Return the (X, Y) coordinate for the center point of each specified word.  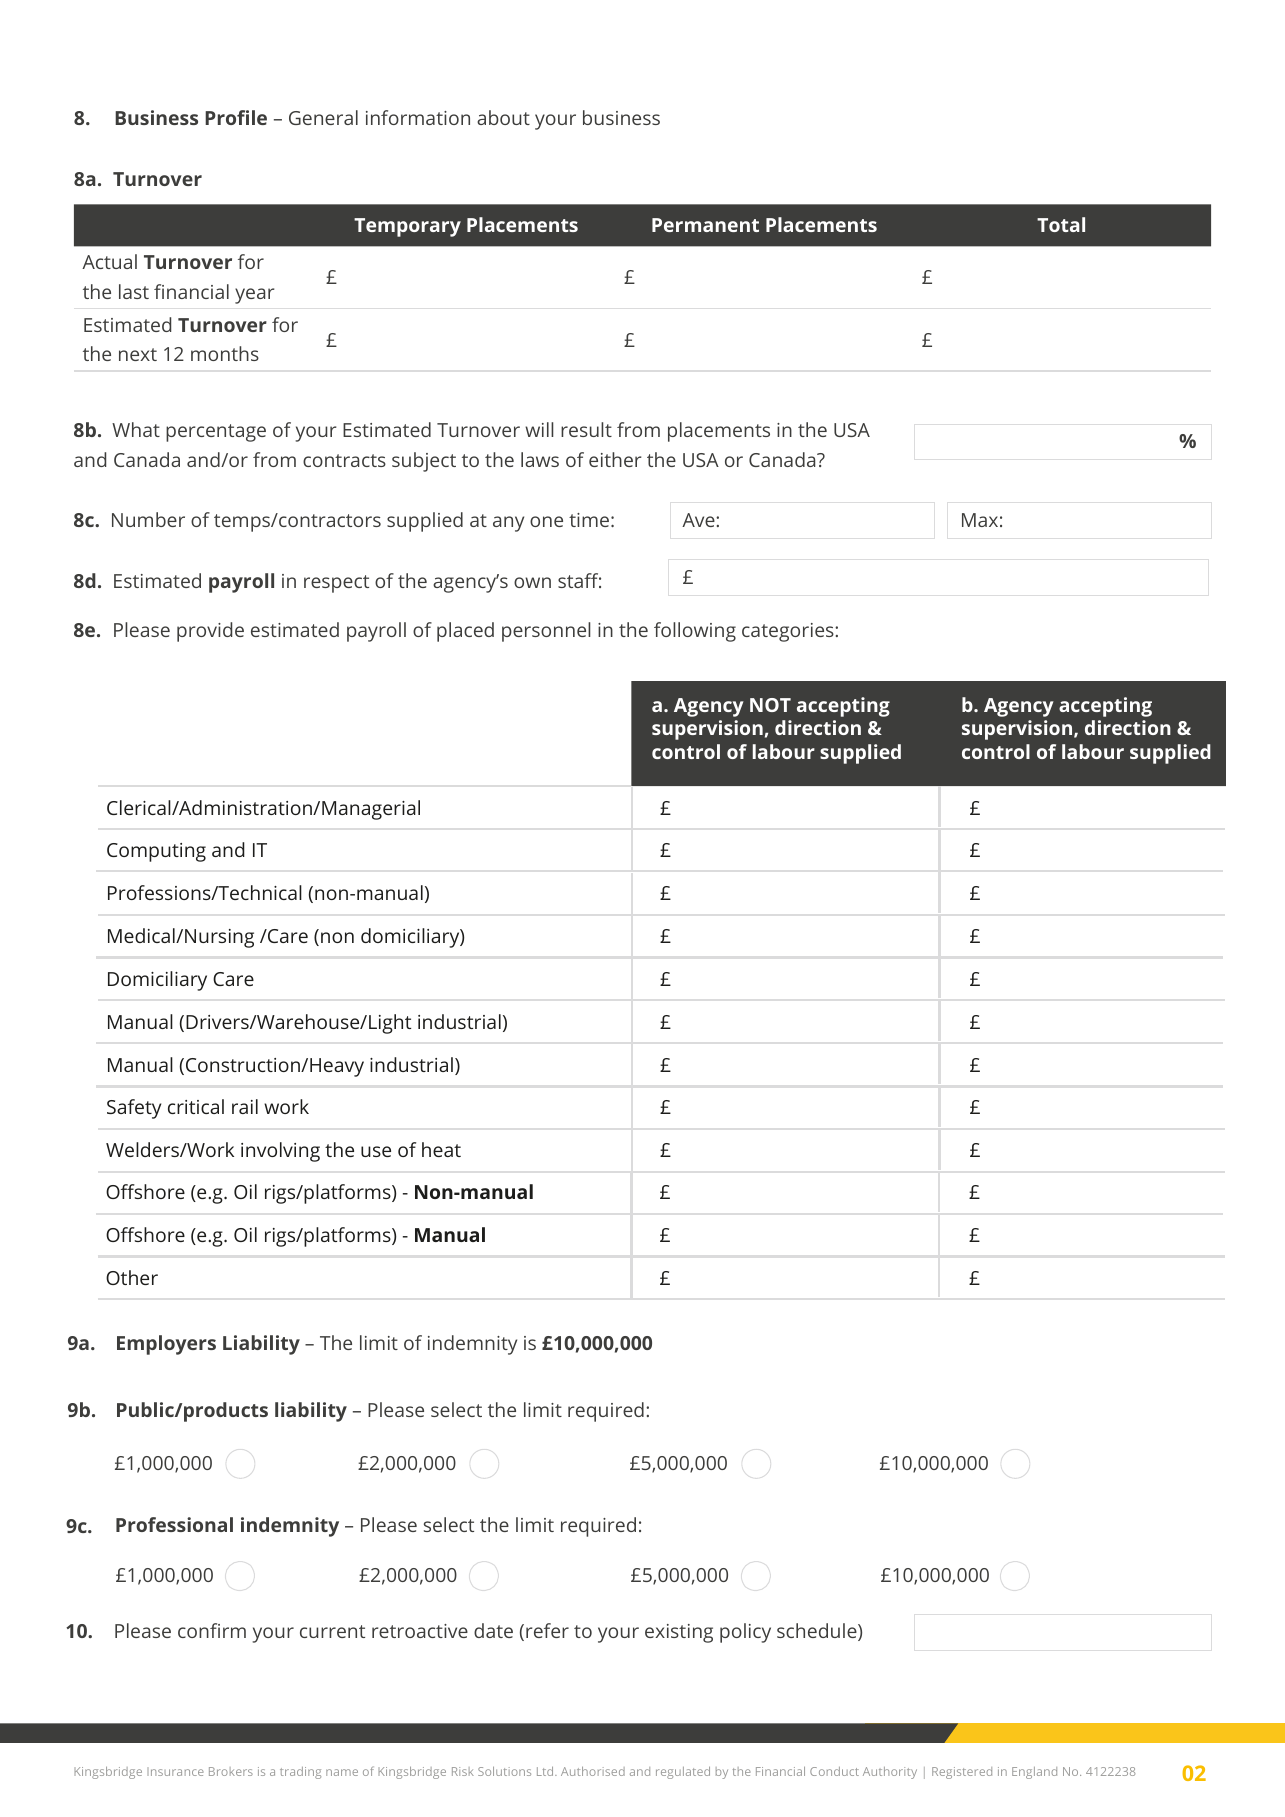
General (323, 117)
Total (1061, 224)
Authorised (593, 1771)
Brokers (231, 1771)
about (503, 117)
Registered (962, 1773)
